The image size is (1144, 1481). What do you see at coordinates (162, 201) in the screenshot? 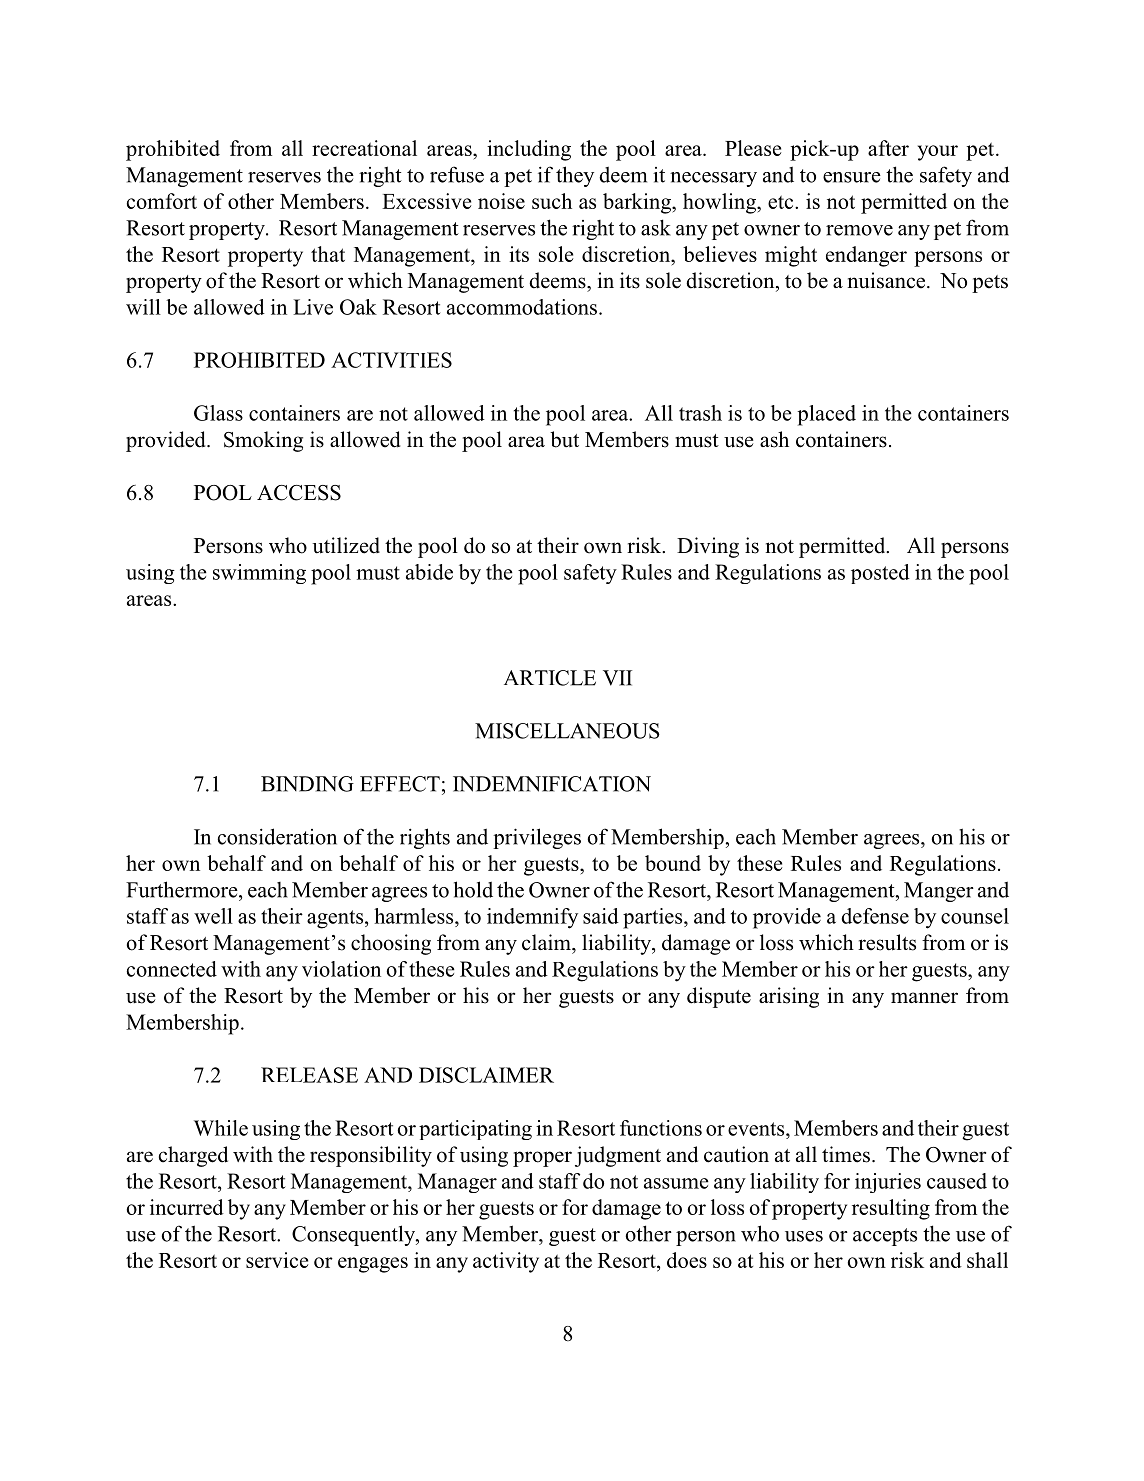
I see `comfort` at bounding box center [162, 201].
